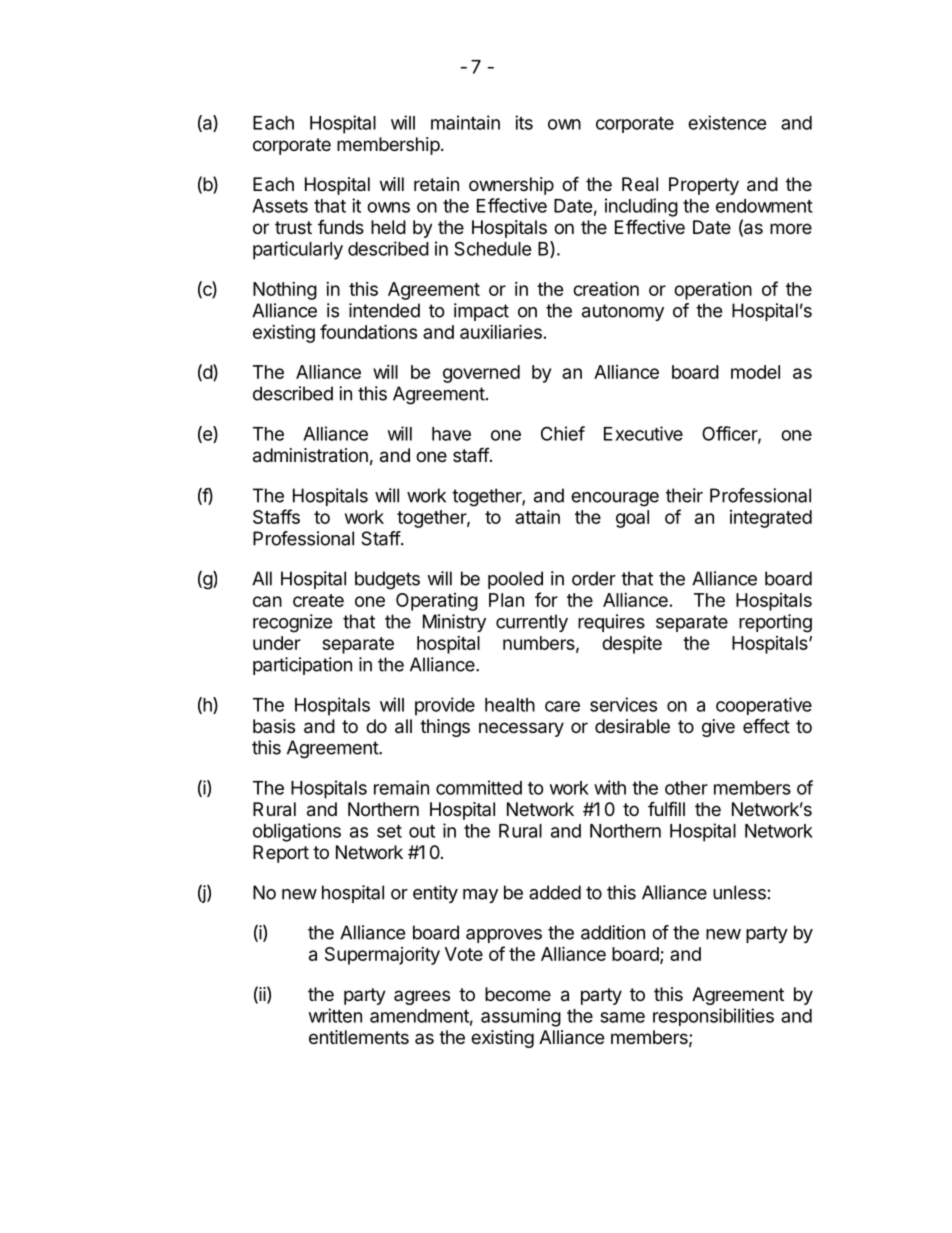 This image has width=952, height=1233. I want to click on necessary, so click(521, 729).
